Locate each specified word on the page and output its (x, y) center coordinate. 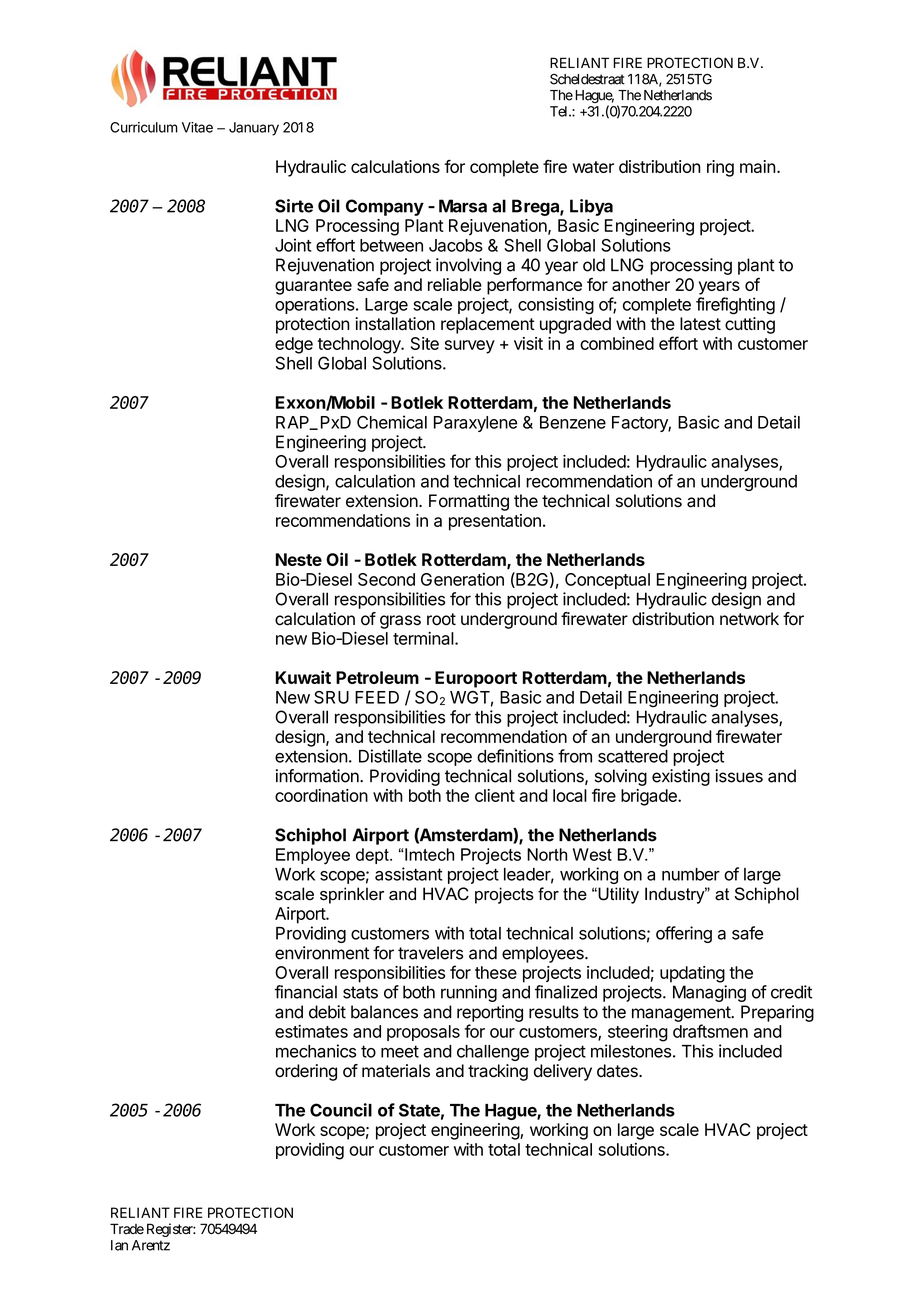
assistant (409, 874)
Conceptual (607, 581)
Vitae (197, 127)
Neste (299, 559)
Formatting (469, 502)
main (758, 166)
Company (385, 207)
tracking (498, 1072)
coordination (321, 795)
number (691, 874)
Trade (127, 1229)
